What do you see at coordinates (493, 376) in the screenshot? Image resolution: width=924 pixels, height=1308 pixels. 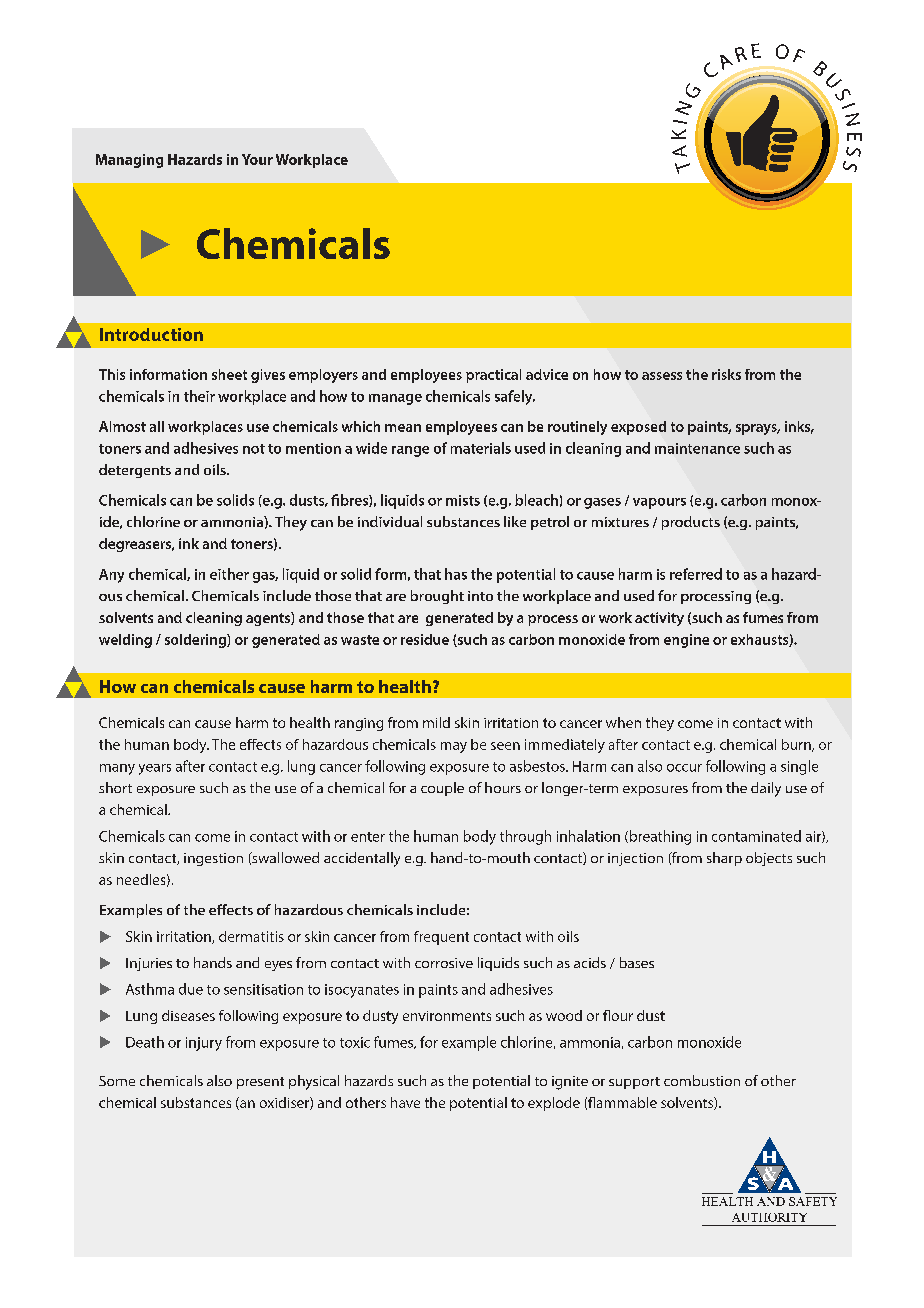 I see `practical` at bounding box center [493, 376].
